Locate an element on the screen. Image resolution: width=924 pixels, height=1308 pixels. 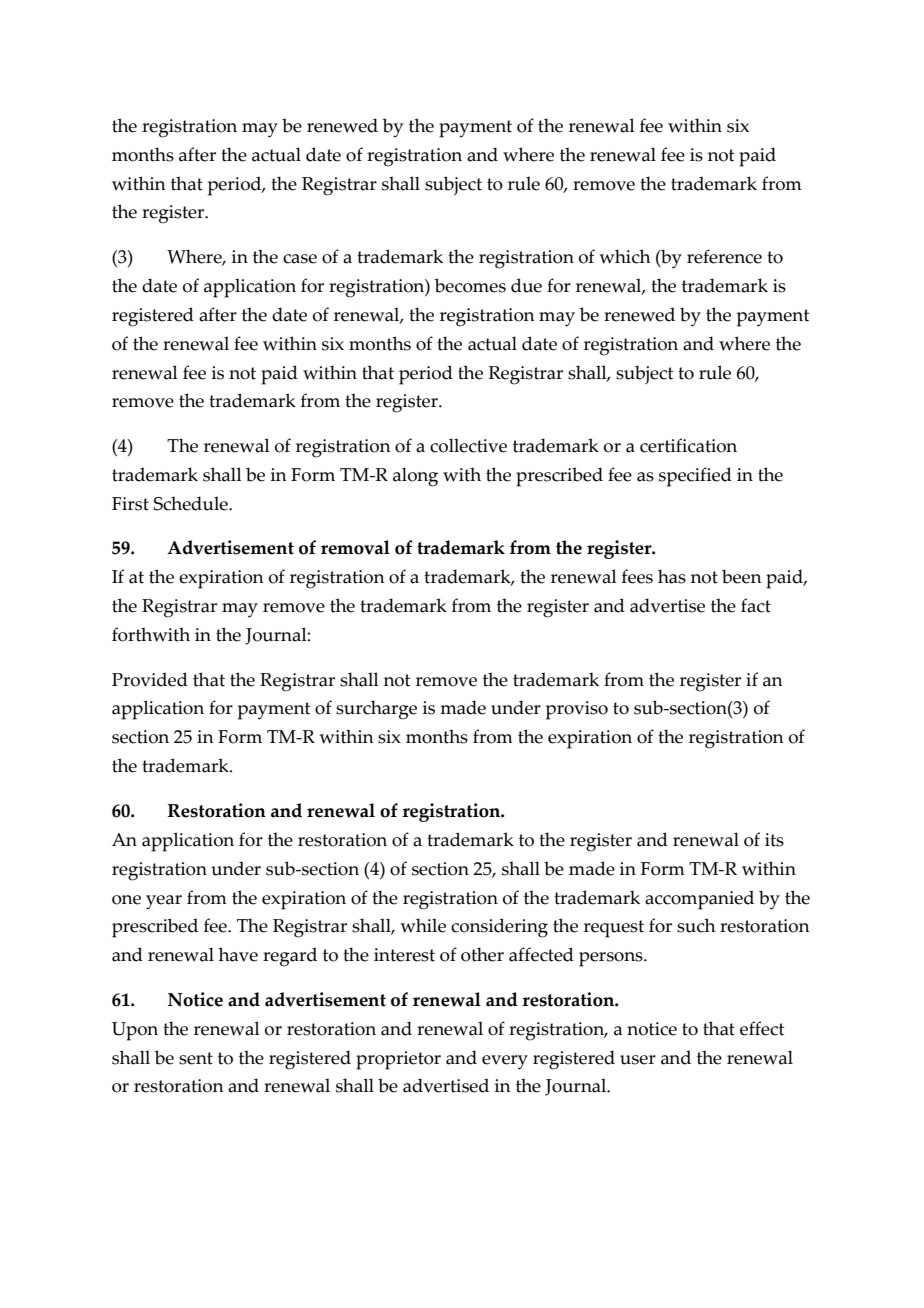
year is located at coordinates (164, 902).
